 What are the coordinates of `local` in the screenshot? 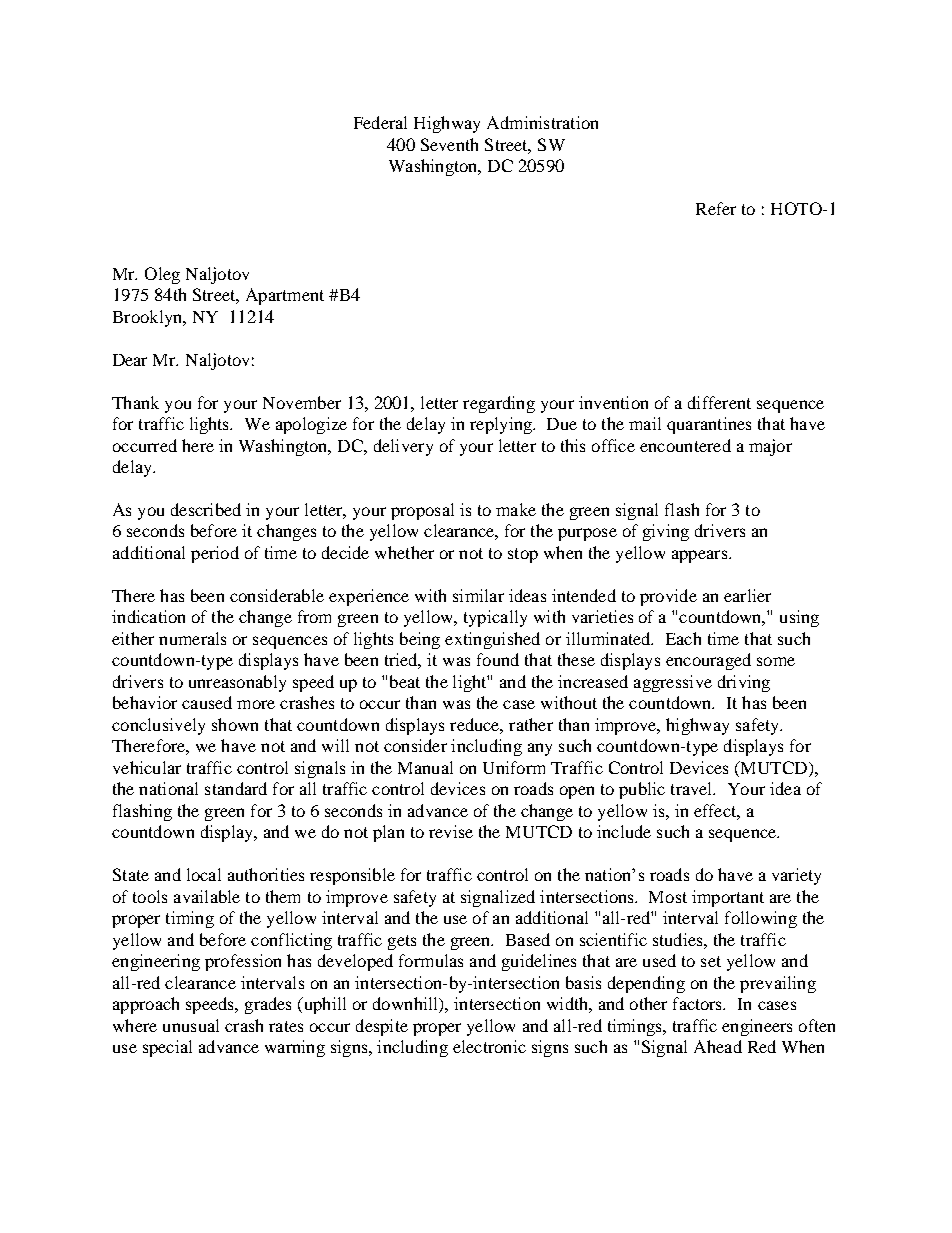 It's located at (204, 874).
